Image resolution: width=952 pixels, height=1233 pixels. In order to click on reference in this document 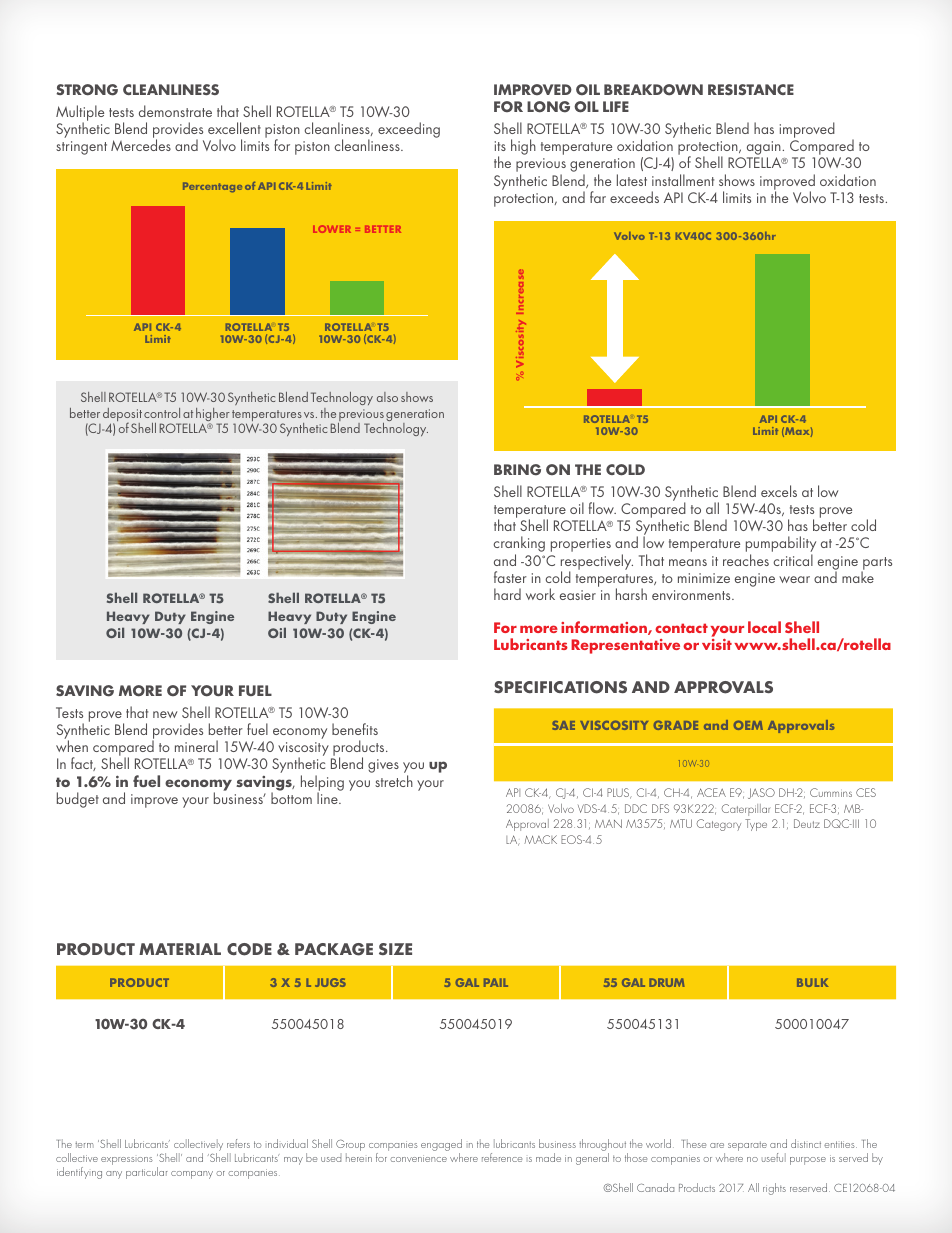, I will do `click(502, 1157)`.
